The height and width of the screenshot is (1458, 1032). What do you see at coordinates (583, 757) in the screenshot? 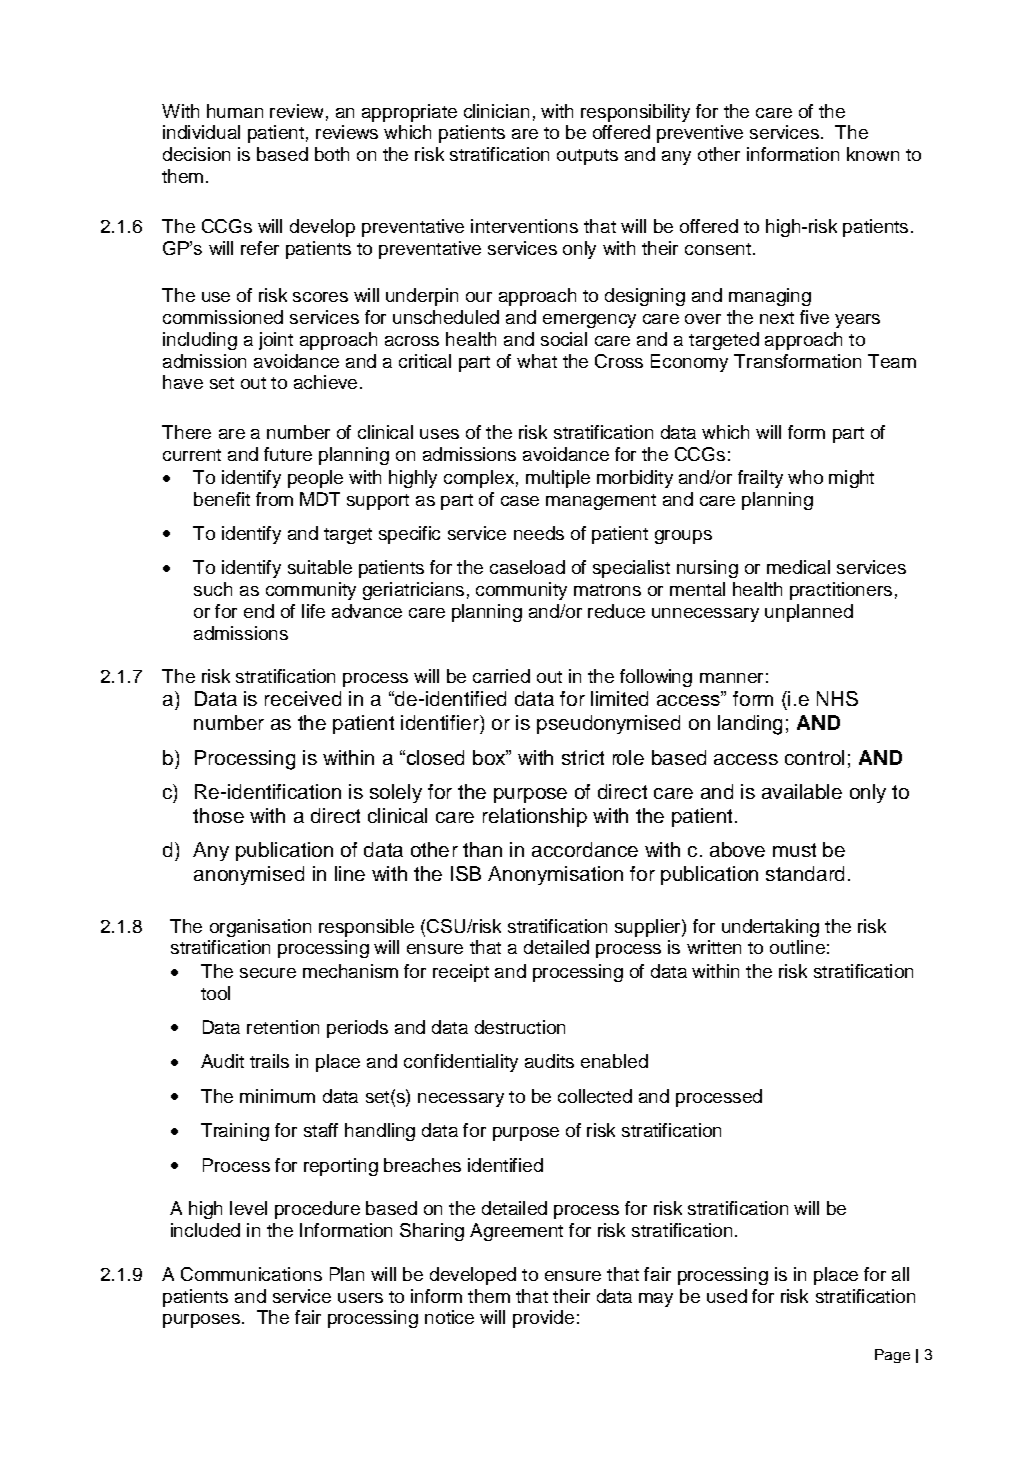
I see `strict` at bounding box center [583, 757].
